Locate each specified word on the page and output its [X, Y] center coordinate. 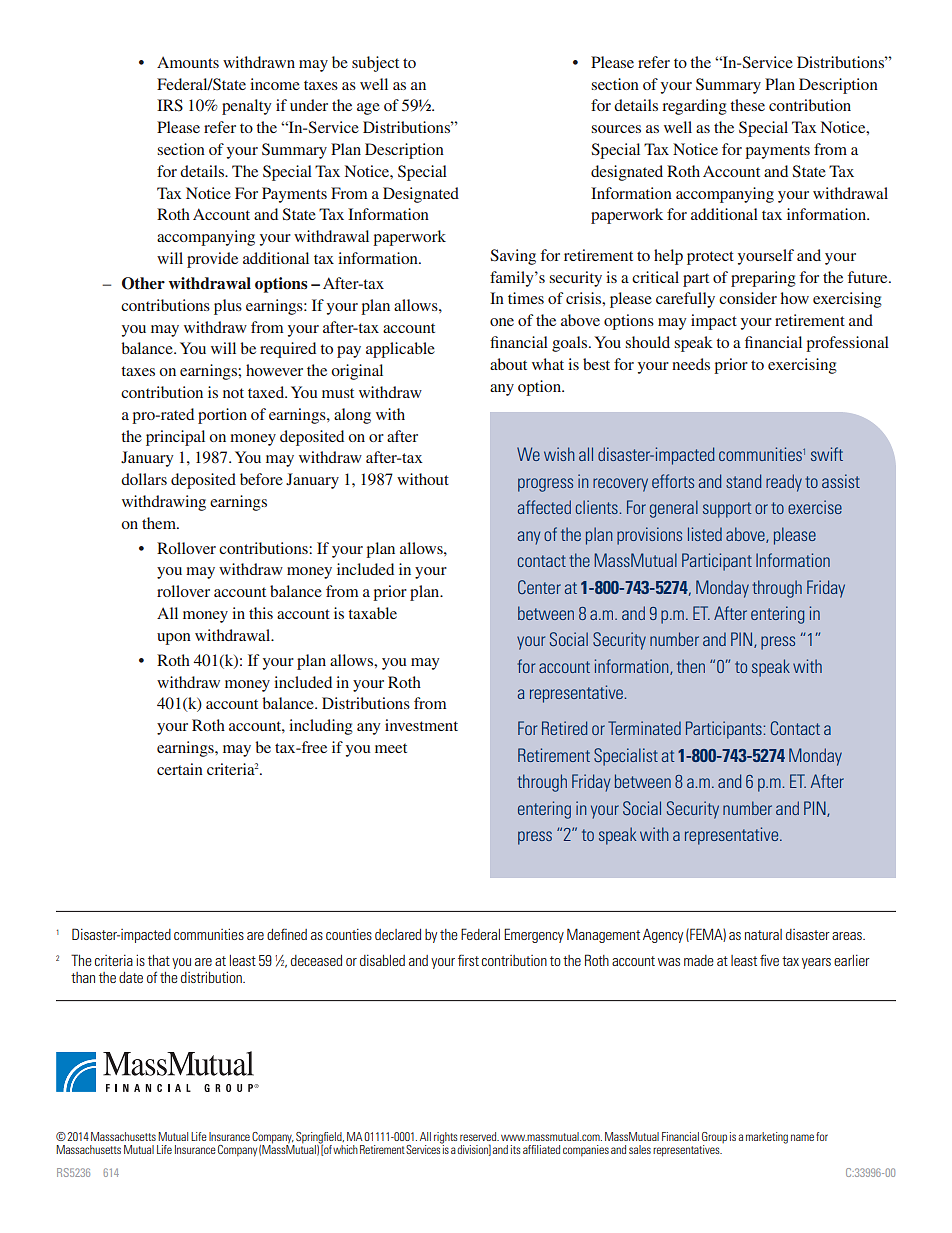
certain [180, 769]
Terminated [644, 728]
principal [175, 438]
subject [375, 64]
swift [827, 454]
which [345, 1149]
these [747, 105]
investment [421, 725]
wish [559, 454]
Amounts [188, 62]
